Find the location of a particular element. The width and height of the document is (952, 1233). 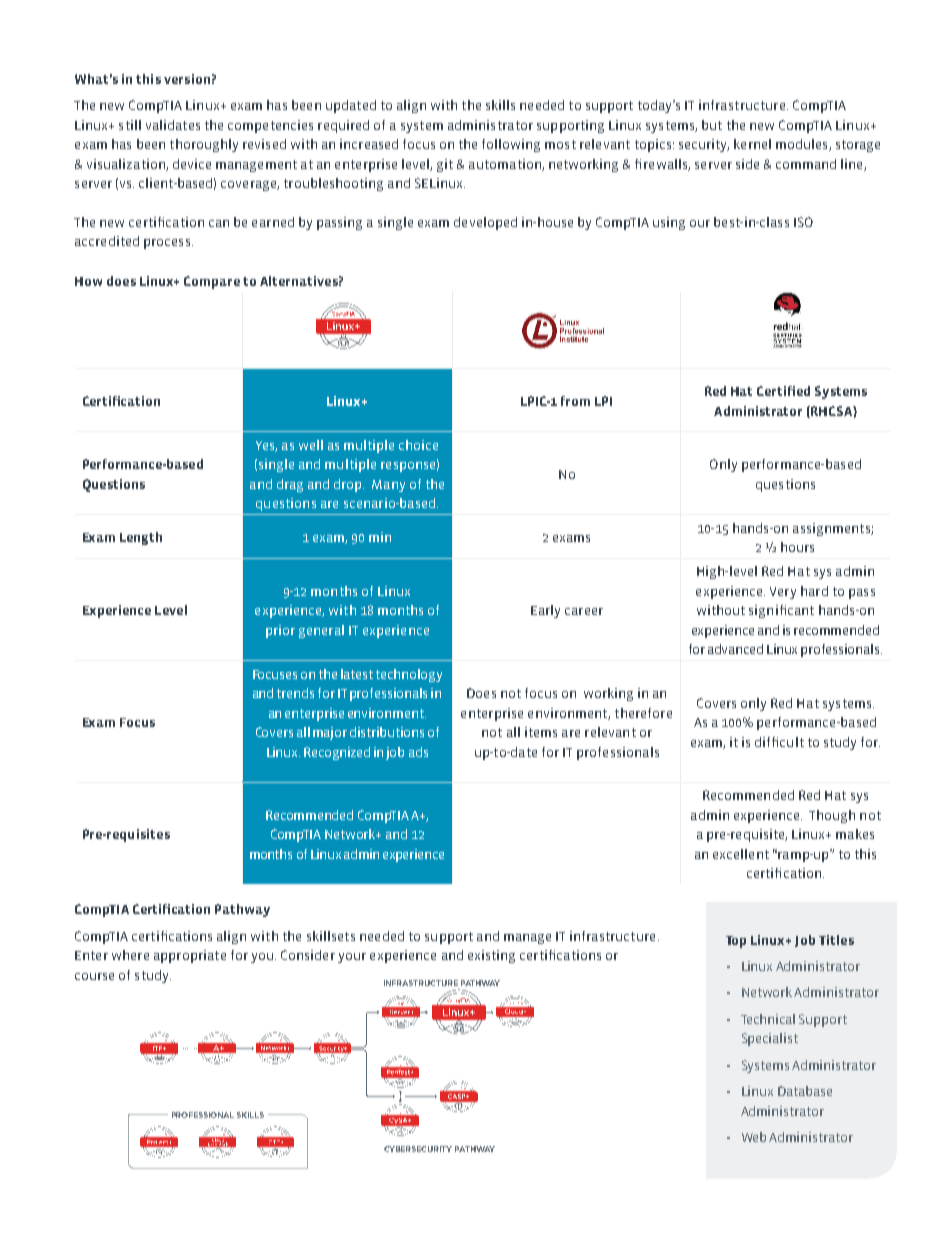

kernel is located at coordinates (752, 144).
